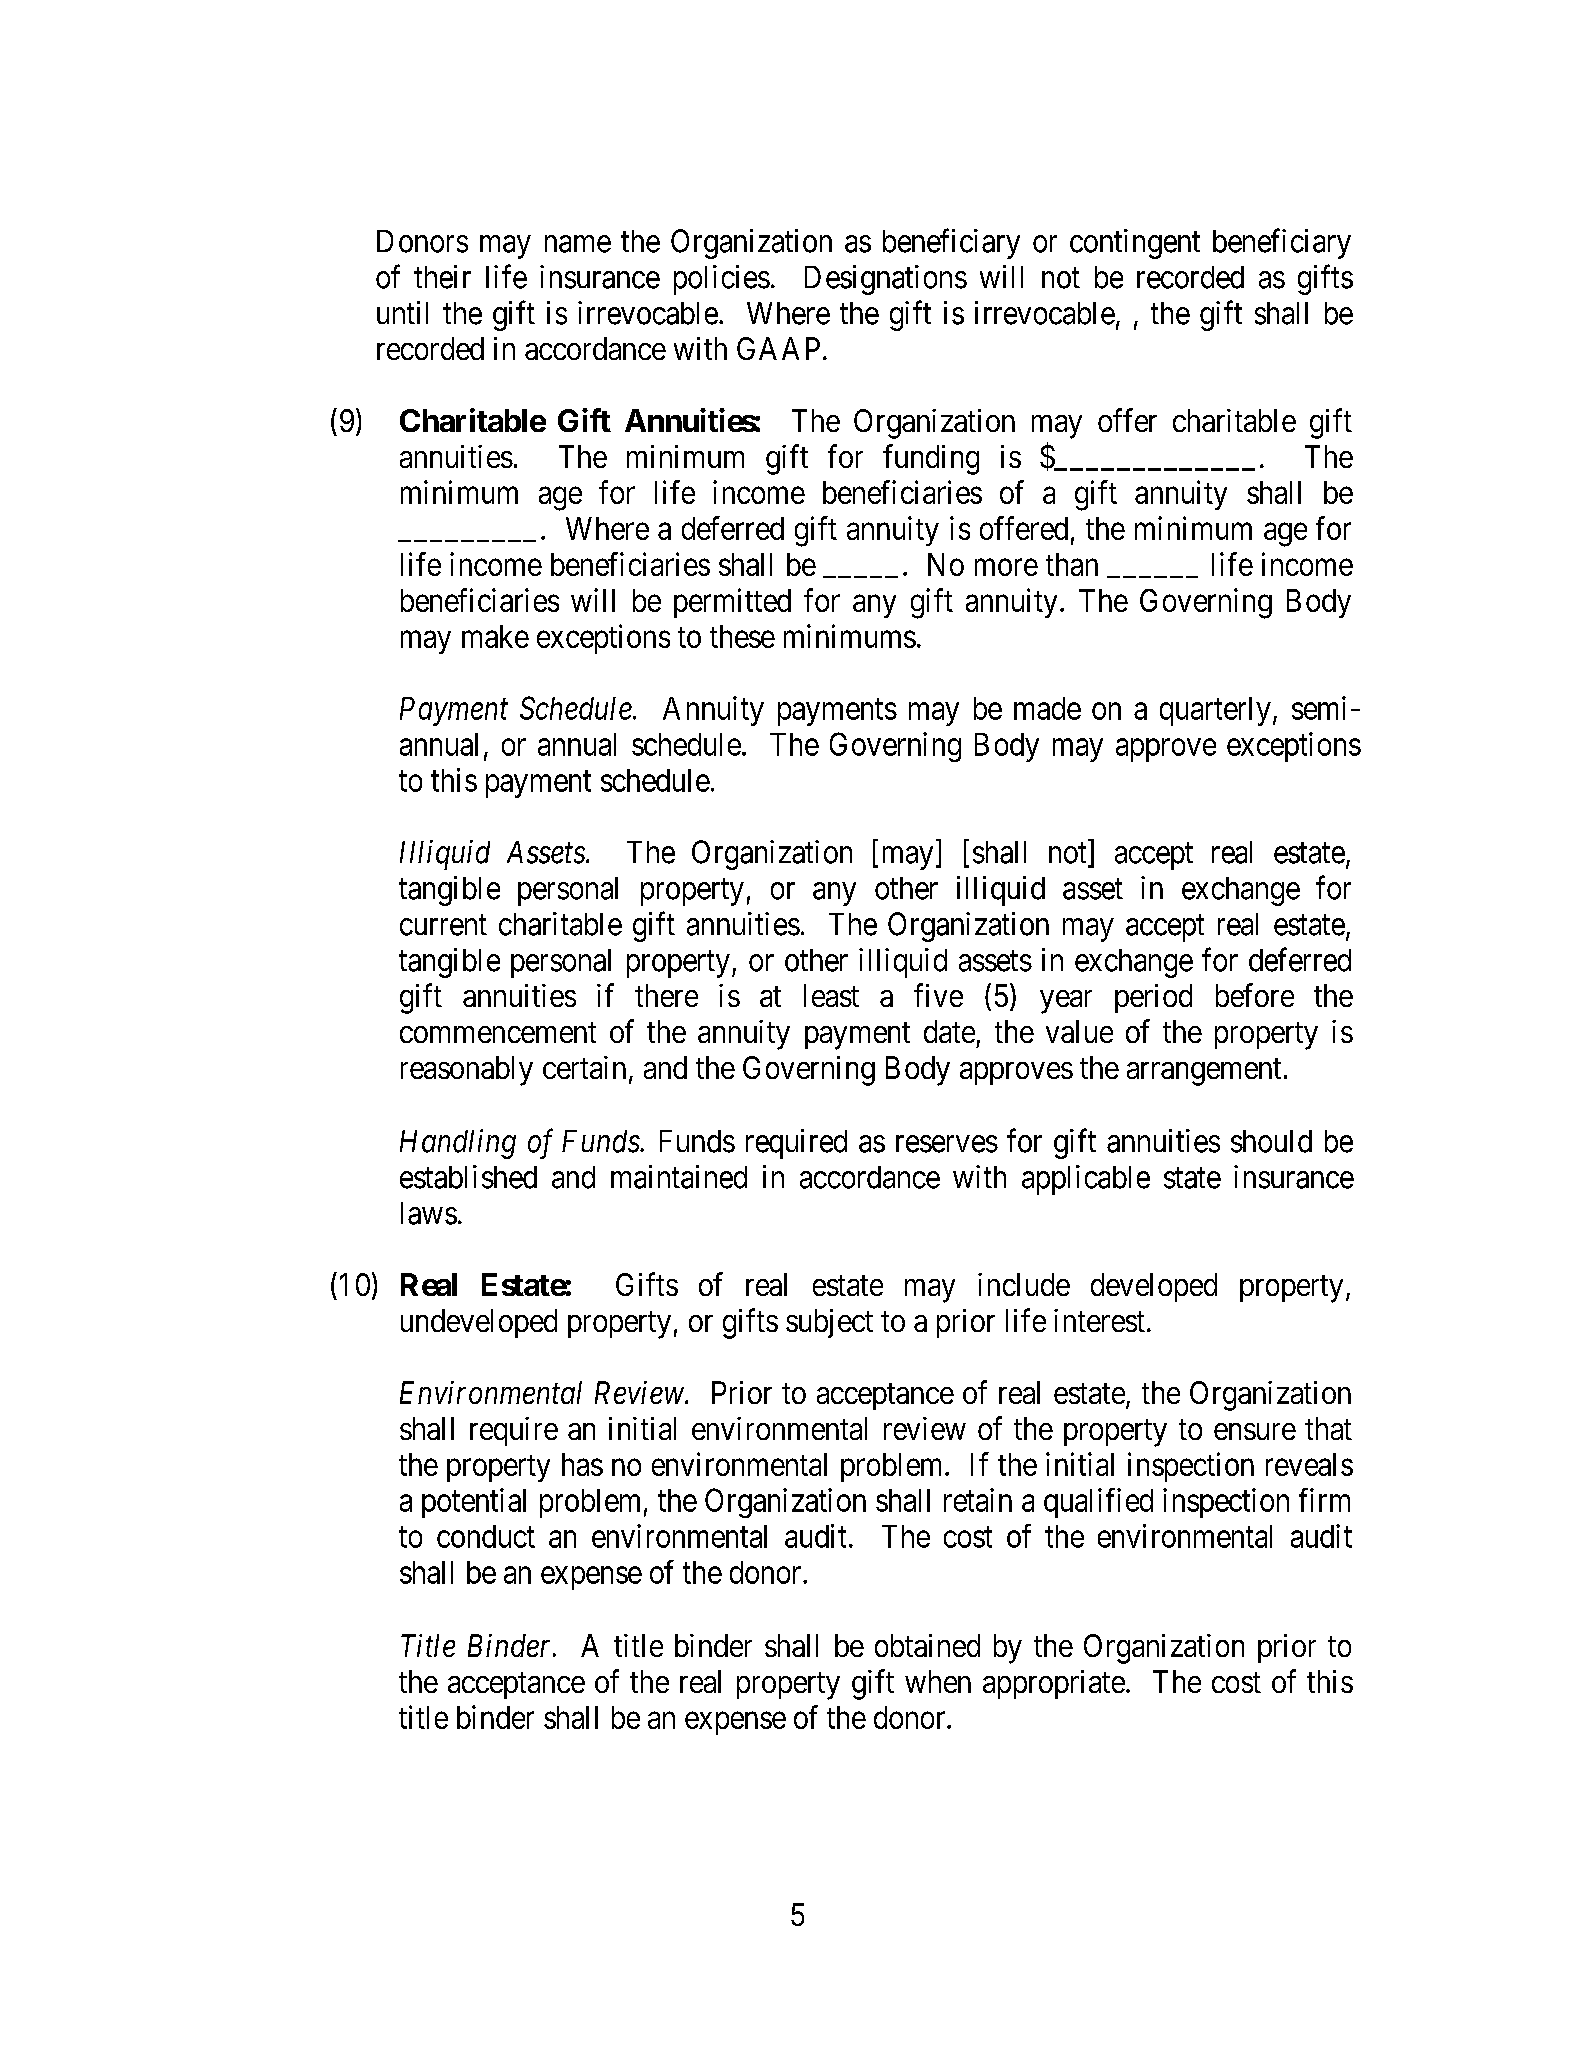 This image has height=2063, width=1594. Describe the element at coordinates (468, 1177) in the image. I see `established` at that location.
